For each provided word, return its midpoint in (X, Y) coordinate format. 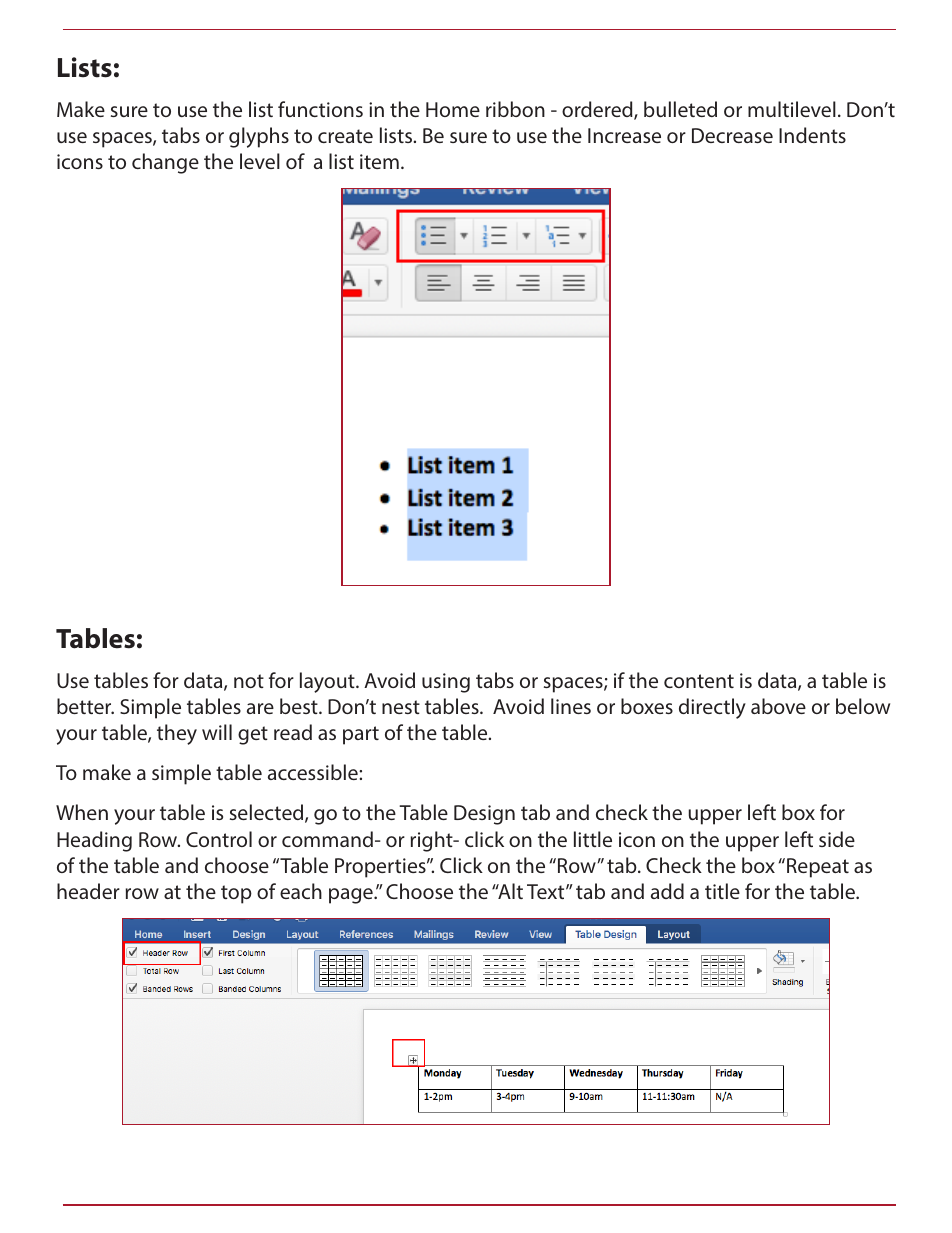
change (165, 163)
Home (453, 109)
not (249, 681)
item (379, 161)
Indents (812, 135)
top (236, 894)
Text (547, 891)
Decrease (732, 135)
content (699, 681)
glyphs (259, 137)
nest (401, 707)
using (446, 683)
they (177, 734)
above (778, 706)
